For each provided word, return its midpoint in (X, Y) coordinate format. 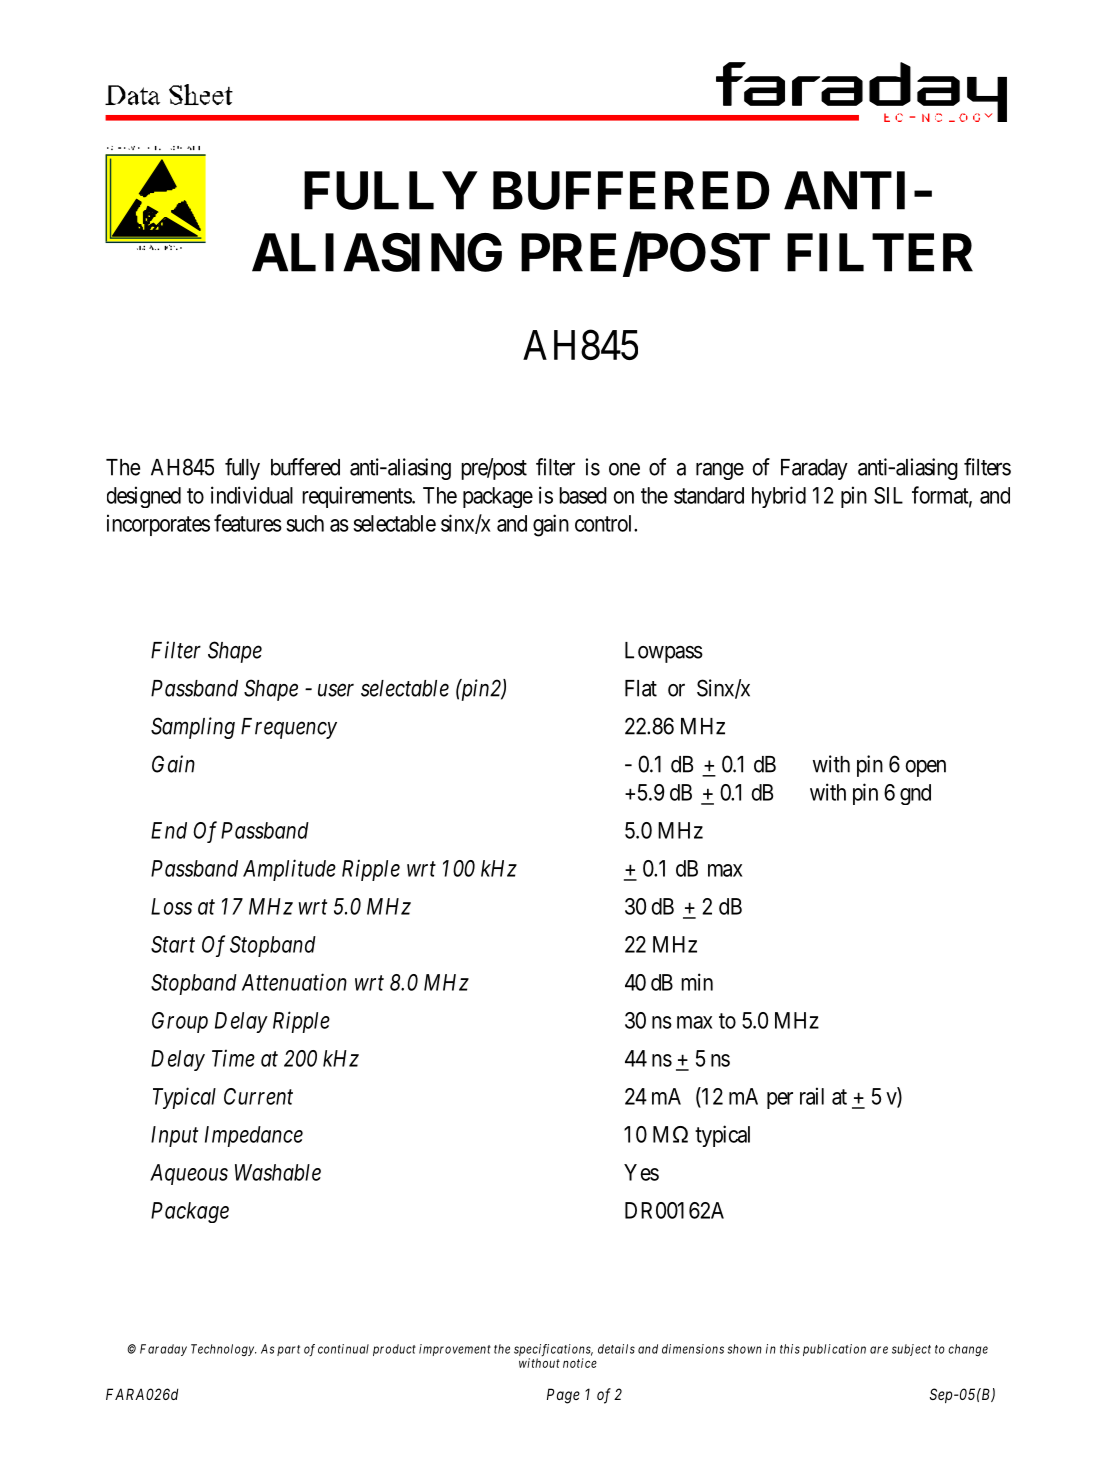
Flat (641, 688)
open (926, 768)
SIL (888, 495)
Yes (641, 1172)
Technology (223, 1350)
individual (252, 495)
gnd (915, 794)
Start (173, 944)
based (583, 495)
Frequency (289, 728)
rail (812, 1096)
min (697, 982)
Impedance (254, 1136)
